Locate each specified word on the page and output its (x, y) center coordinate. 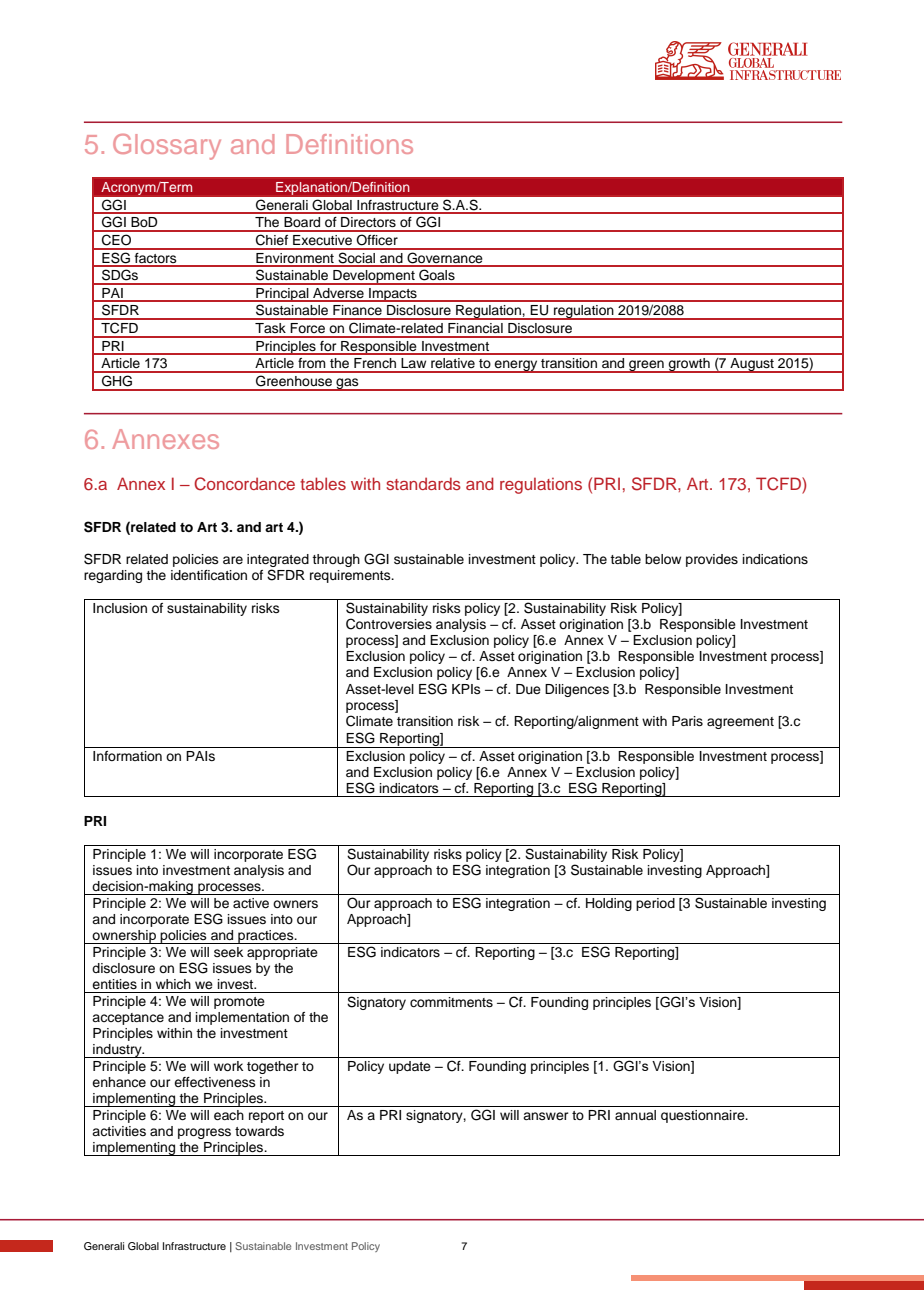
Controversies (389, 624)
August (752, 365)
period (655, 904)
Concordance (244, 484)
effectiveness (215, 1082)
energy (516, 366)
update (410, 1067)
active (251, 903)
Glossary (167, 147)
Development (374, 277)
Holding (609, 904)
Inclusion (120, 608)
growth (689, 365)
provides (712, 560)
